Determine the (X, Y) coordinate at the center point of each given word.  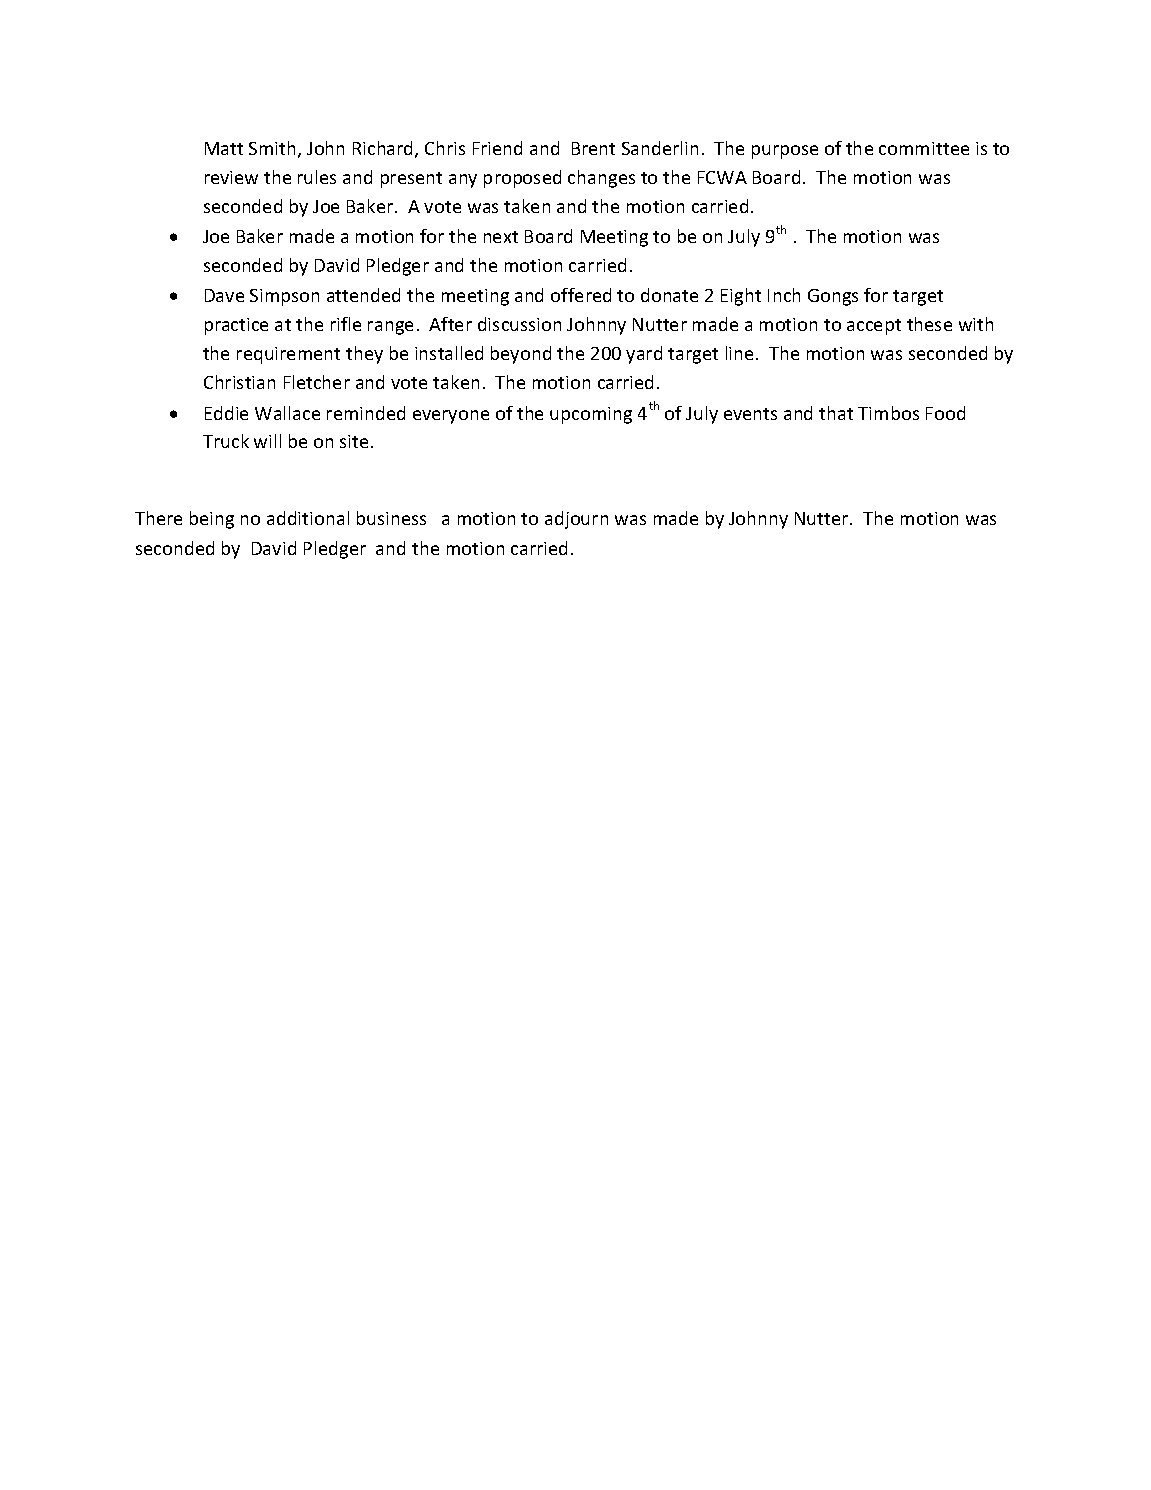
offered (581, 295)
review (231, 177)
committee (924, 148)
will (267, 441)
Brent (593, 148)
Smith (272, 148)
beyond (521, 355)
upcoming (591, 415)
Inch (784, 295)
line (739, 353)
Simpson (284, 297)
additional (308, 518)
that (836, 413)
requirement (288, 355)
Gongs (833, 297)
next (501, 237)
